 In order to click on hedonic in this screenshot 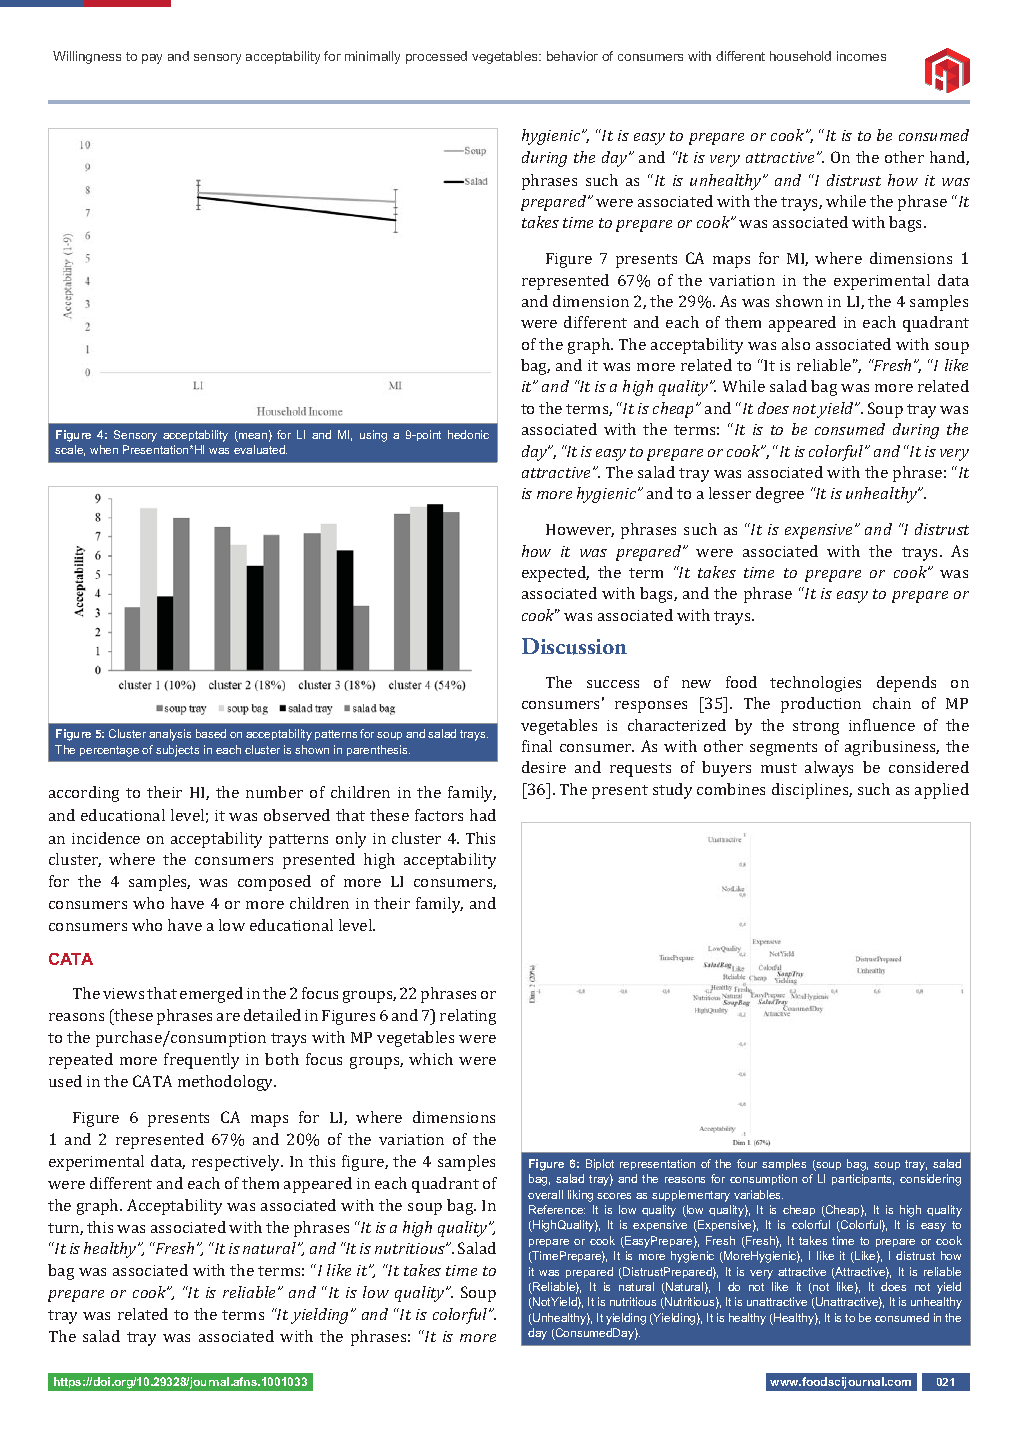, I will do `click(468, 434)`.
